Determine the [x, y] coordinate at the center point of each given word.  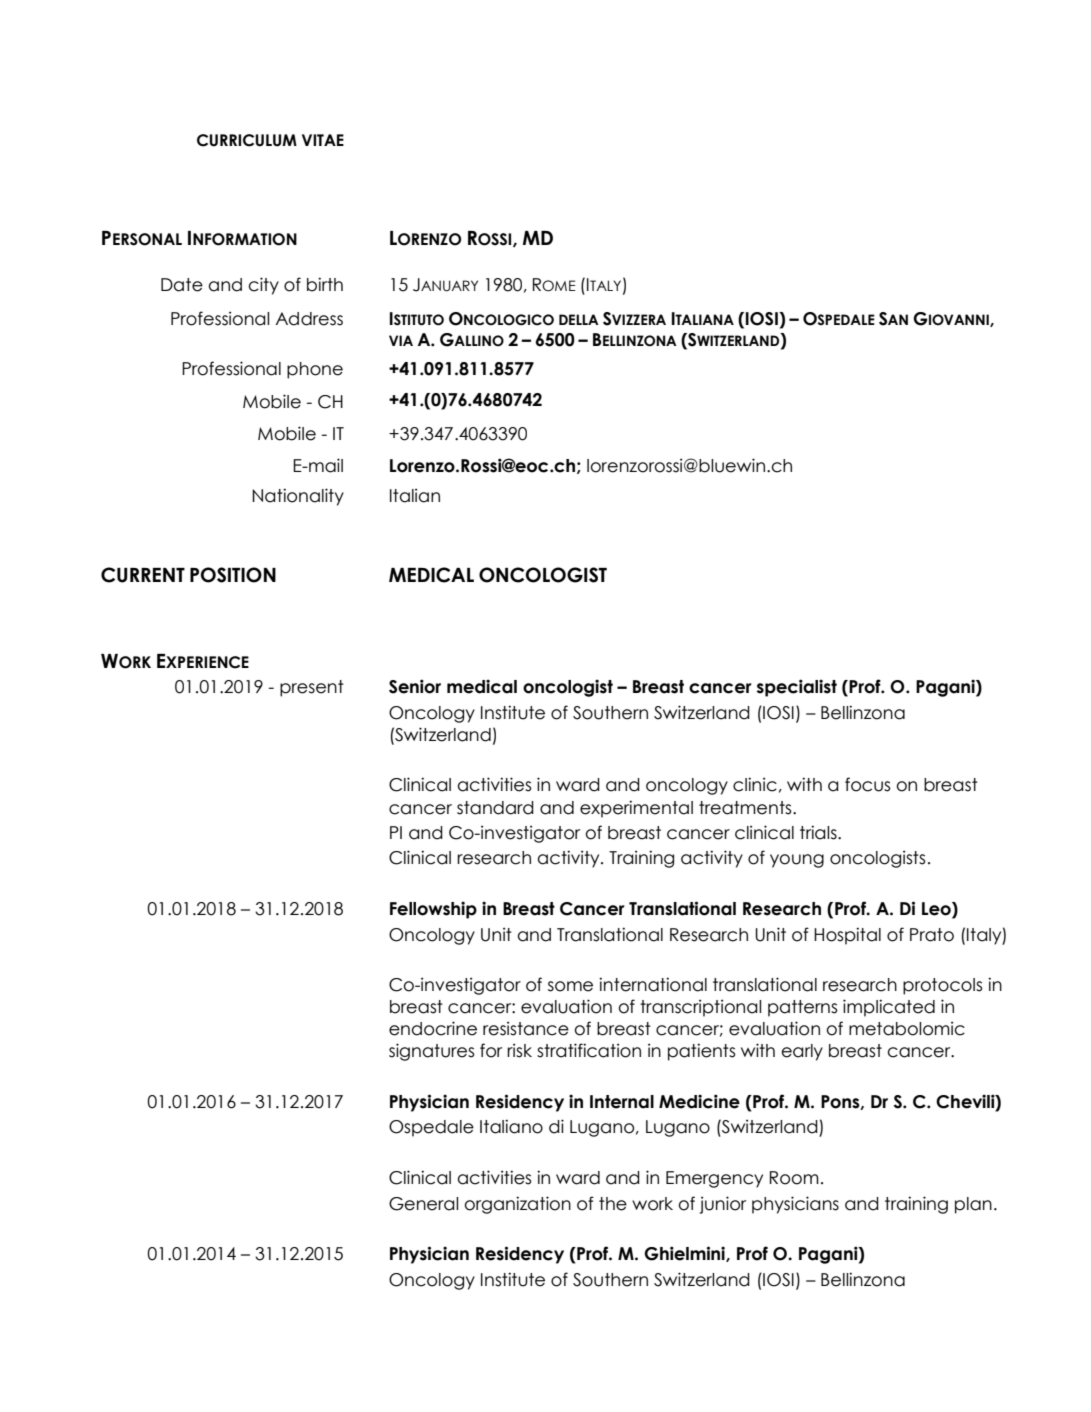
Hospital [847, 936]
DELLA [579, 319]
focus [868, 784]
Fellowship [433, 910]
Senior [415, 686]
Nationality [298, 497]
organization [517, 1205]
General [423, 1204]
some [570, 986]
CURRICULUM [247, 140]
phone [315, 370]
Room [794, 1178]
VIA [401, 340]
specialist [797, 688]
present [312, 688]
